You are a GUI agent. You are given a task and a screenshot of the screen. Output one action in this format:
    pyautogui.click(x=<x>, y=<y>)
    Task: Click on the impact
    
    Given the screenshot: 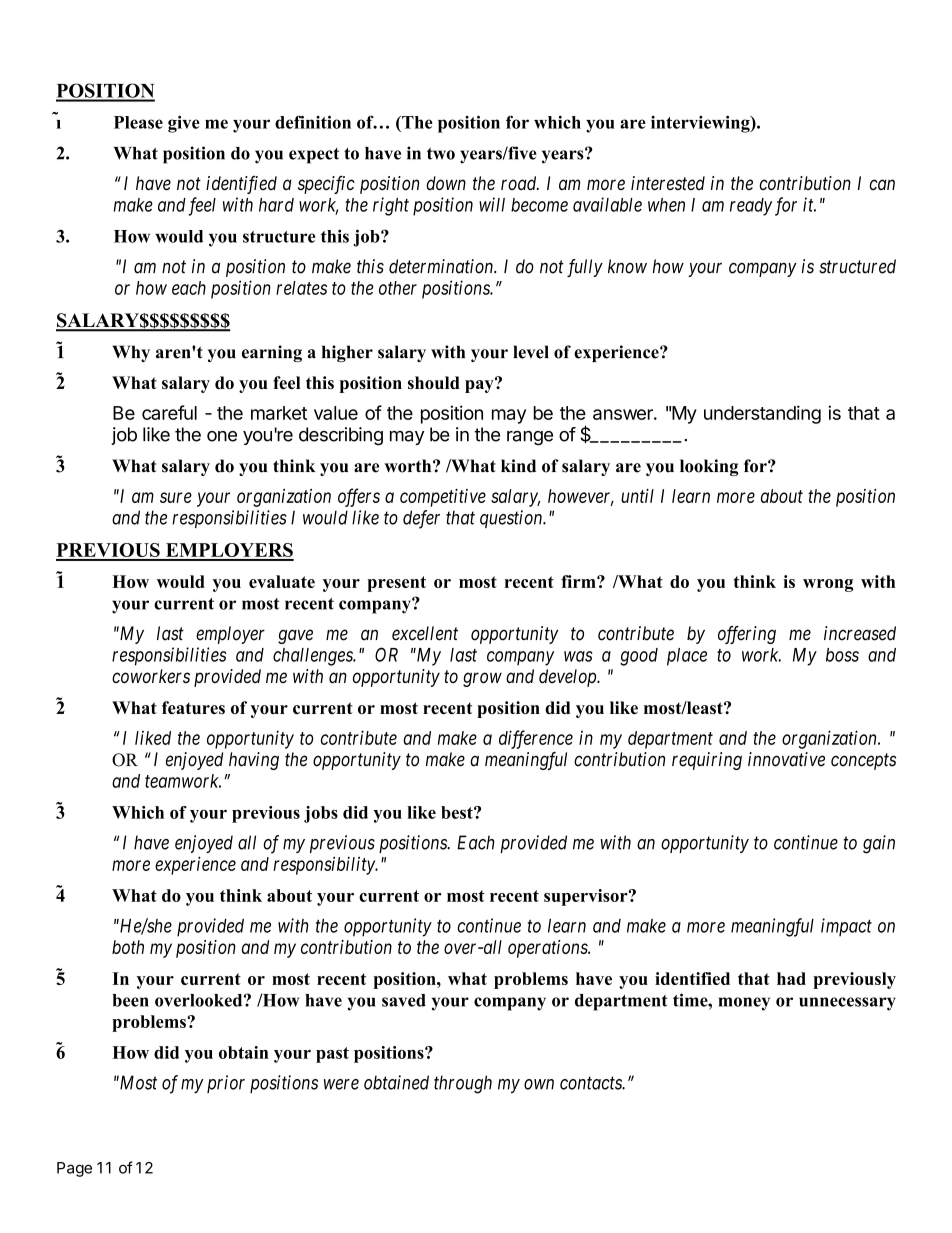 What is the action you would take?
    pyautogui.click(x=846, y=927)
